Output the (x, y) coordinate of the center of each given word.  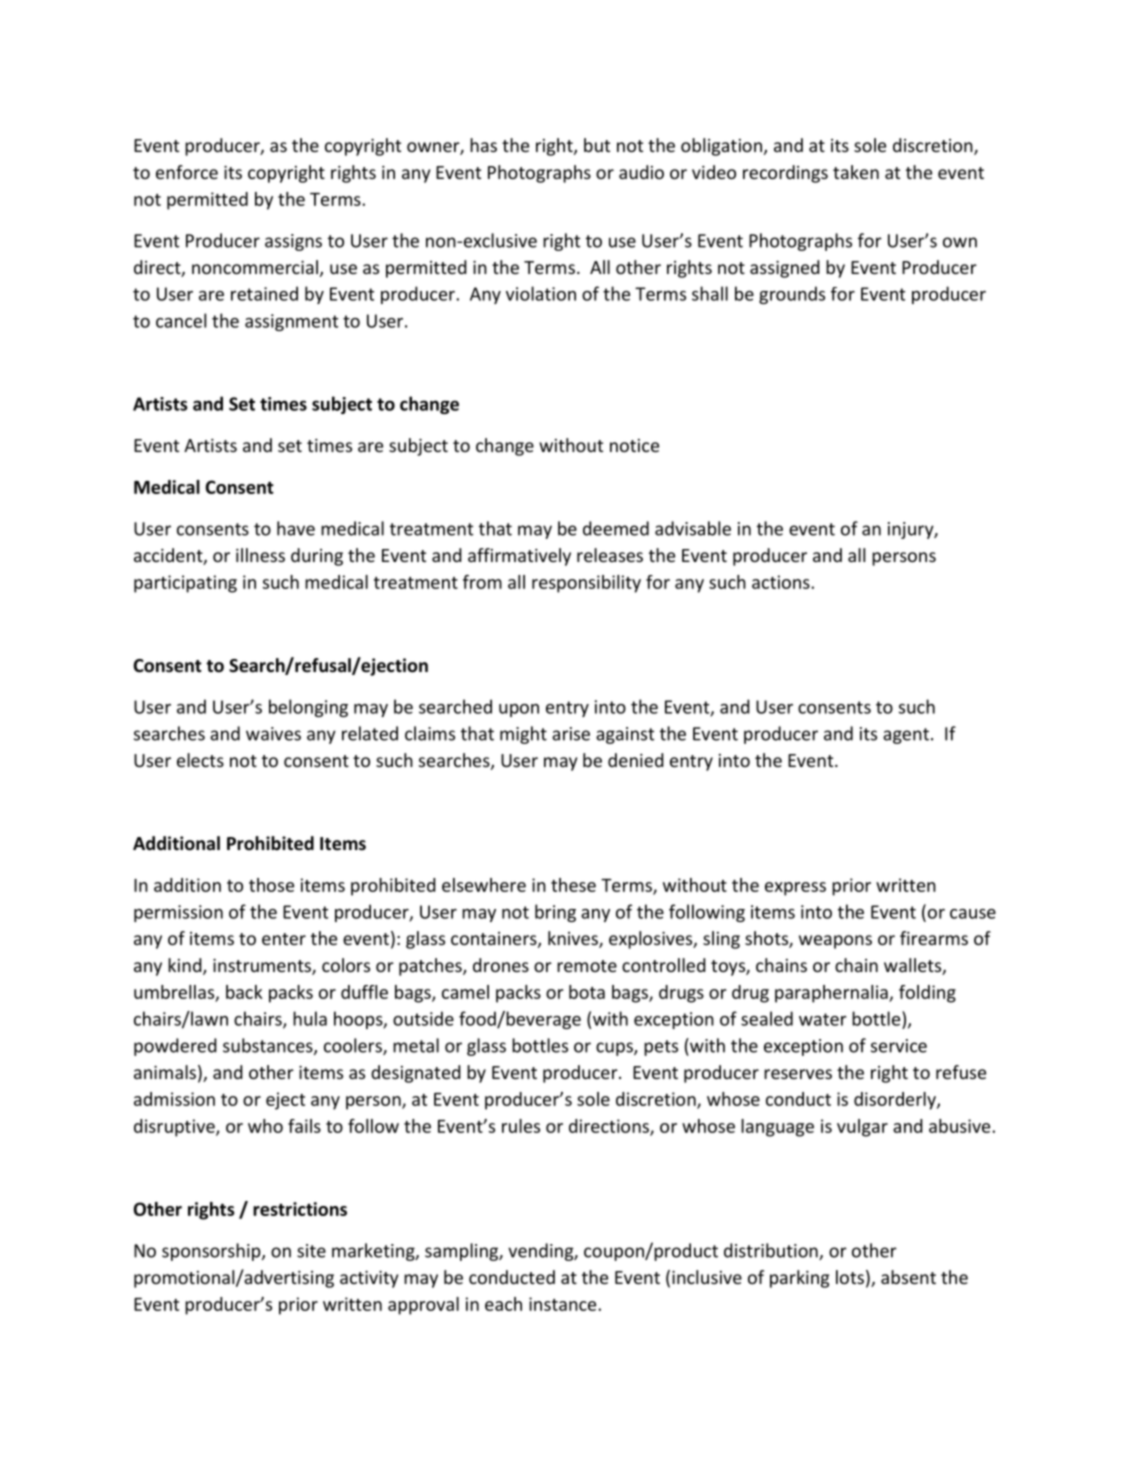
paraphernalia (832, 994)
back (244, 992)
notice (634, 445)
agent (906, 736)
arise (571, 734)
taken (856, 172)
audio (641, 172)
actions (782, 582)
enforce (187, 172)
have (296, 528)
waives (273, 734)
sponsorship (212, 1252)
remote (587, 966)
